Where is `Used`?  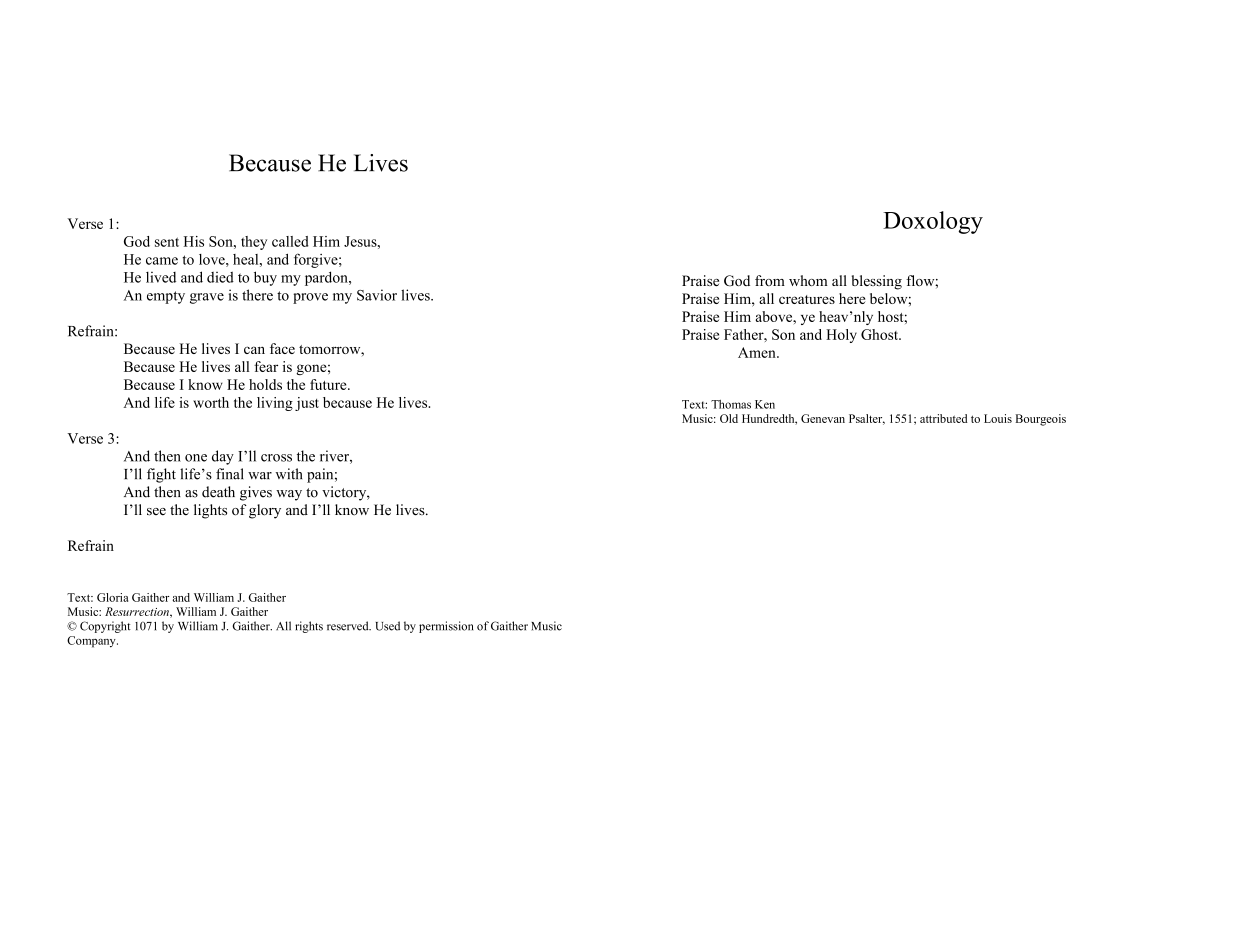 Used is located at coordinates (388, 626).
